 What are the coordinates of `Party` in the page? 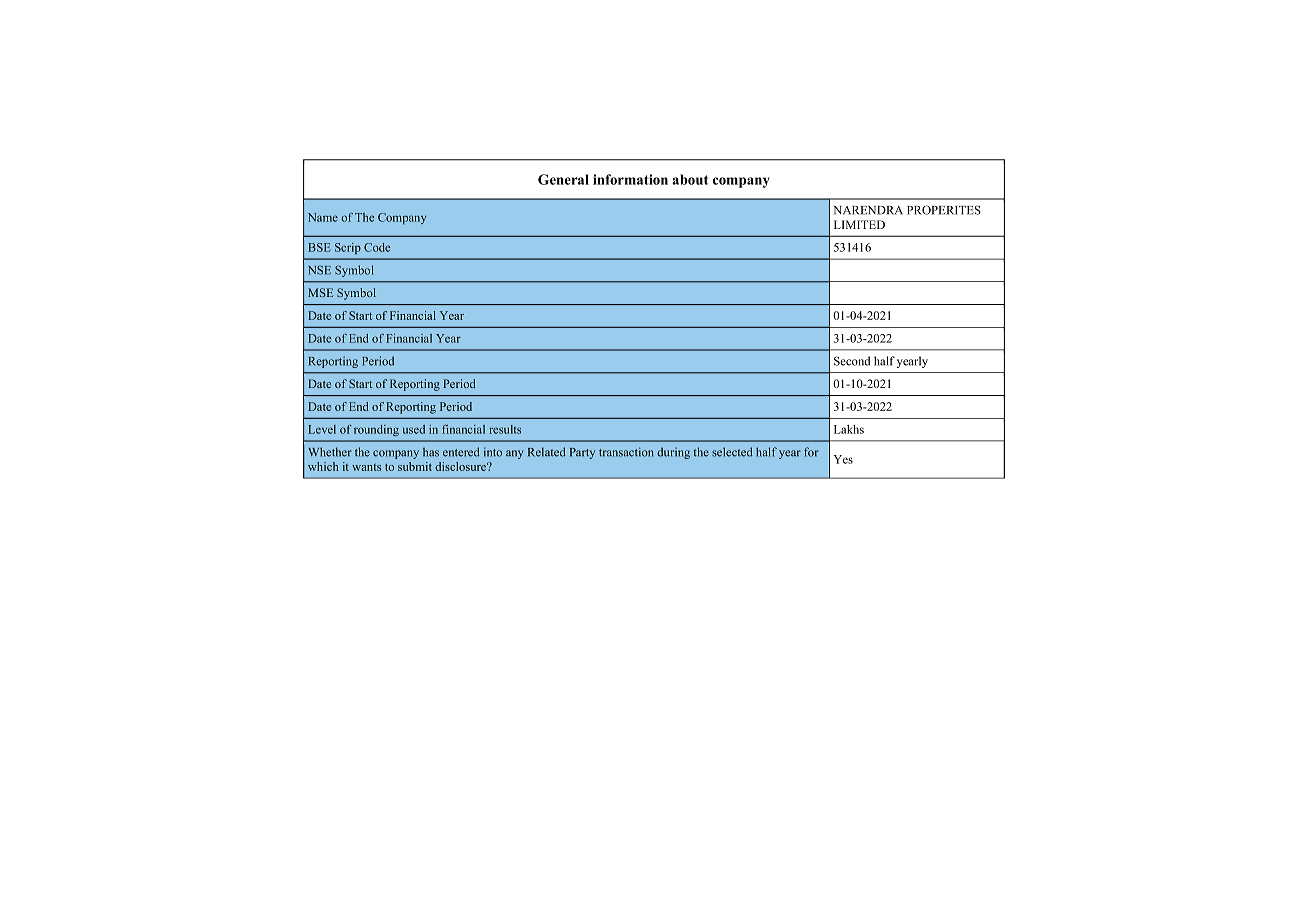 It's located at (582, 453).
